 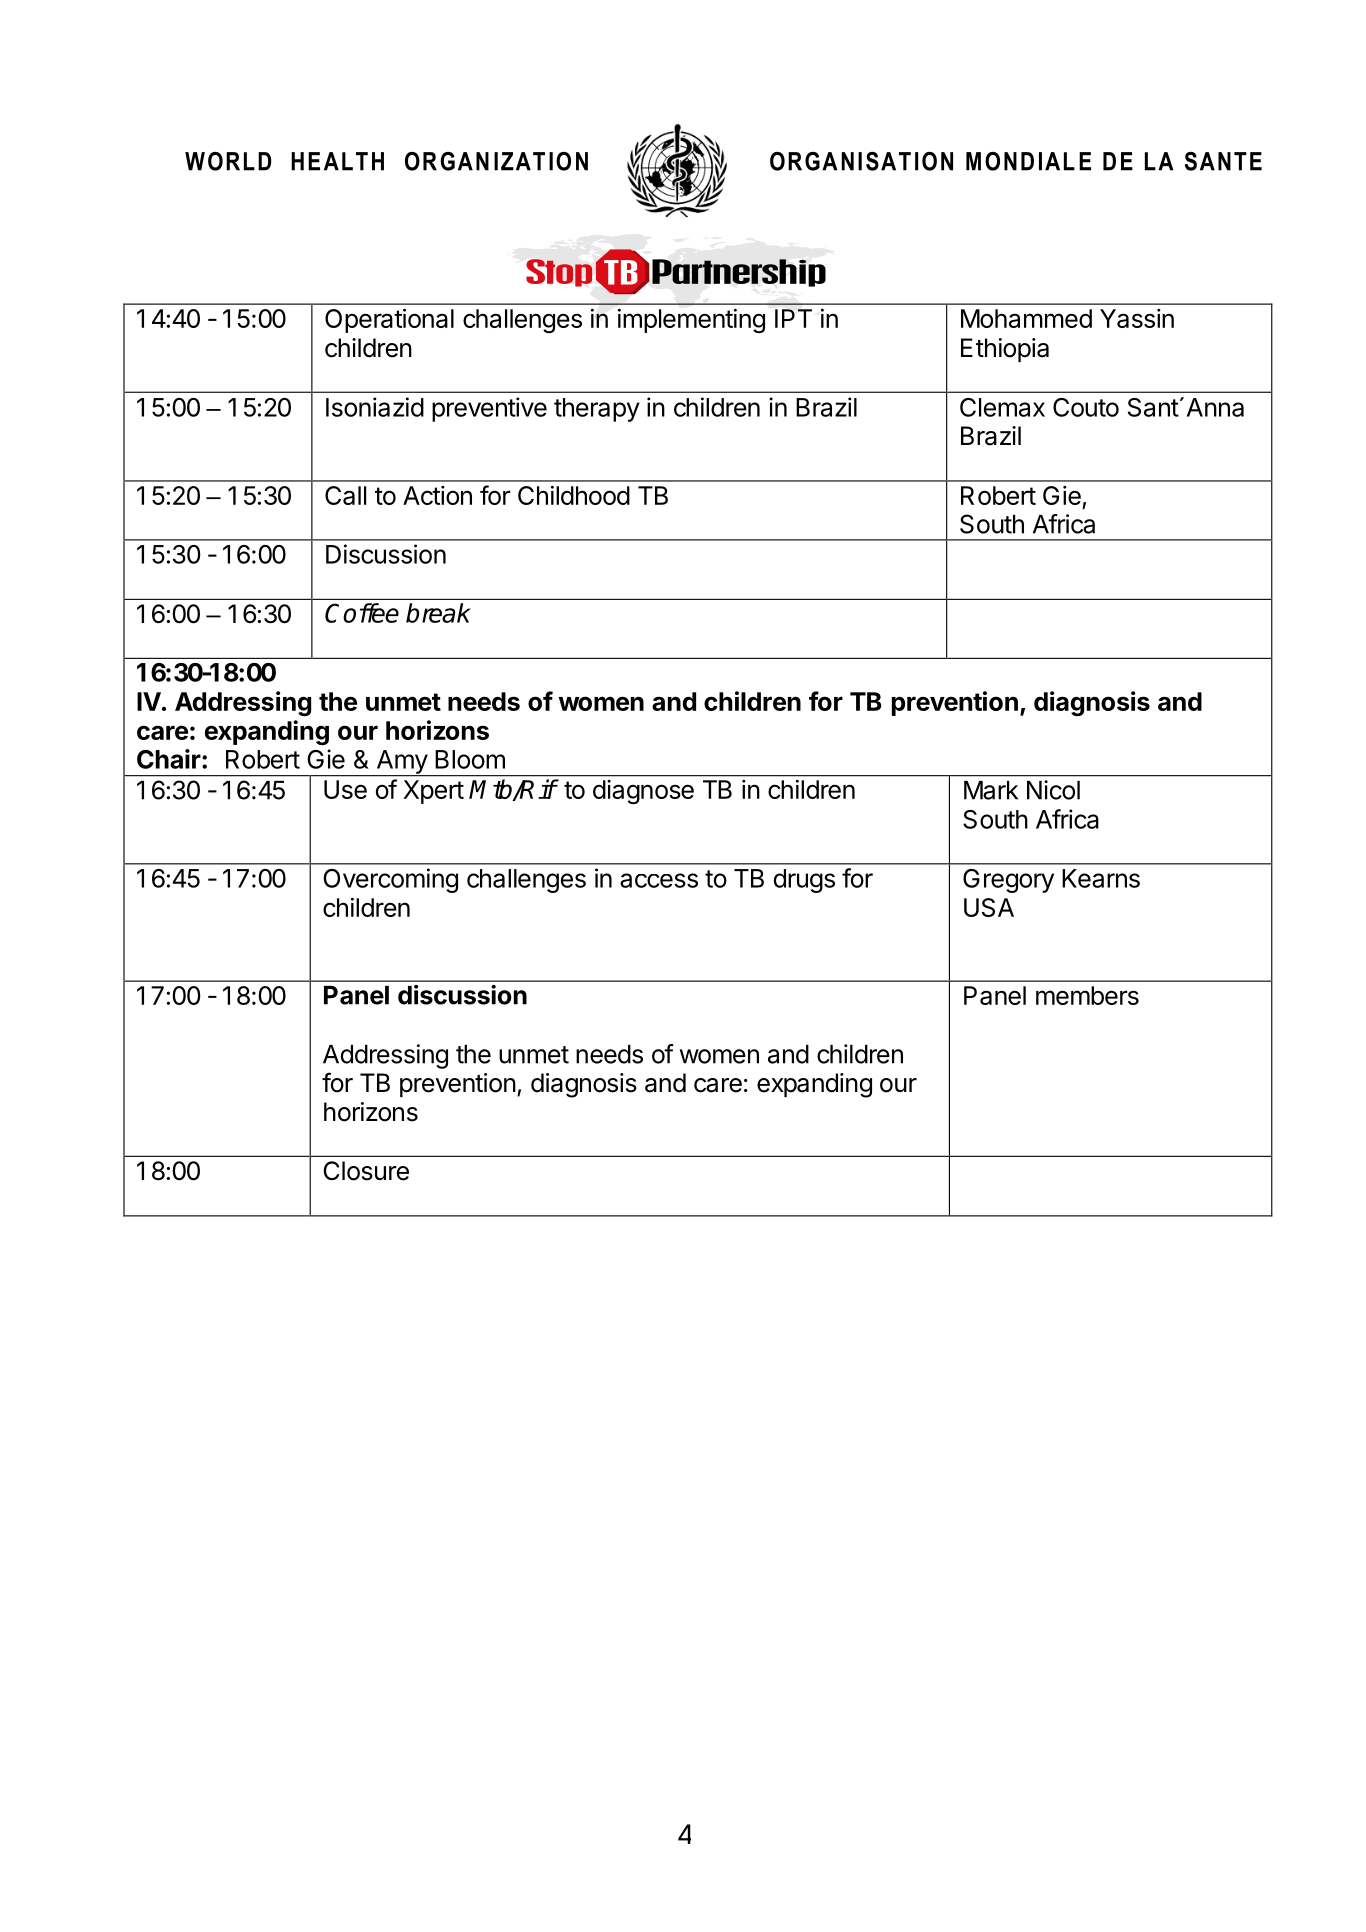 I want to click on Overcoming, so click(x=390, y=880).
